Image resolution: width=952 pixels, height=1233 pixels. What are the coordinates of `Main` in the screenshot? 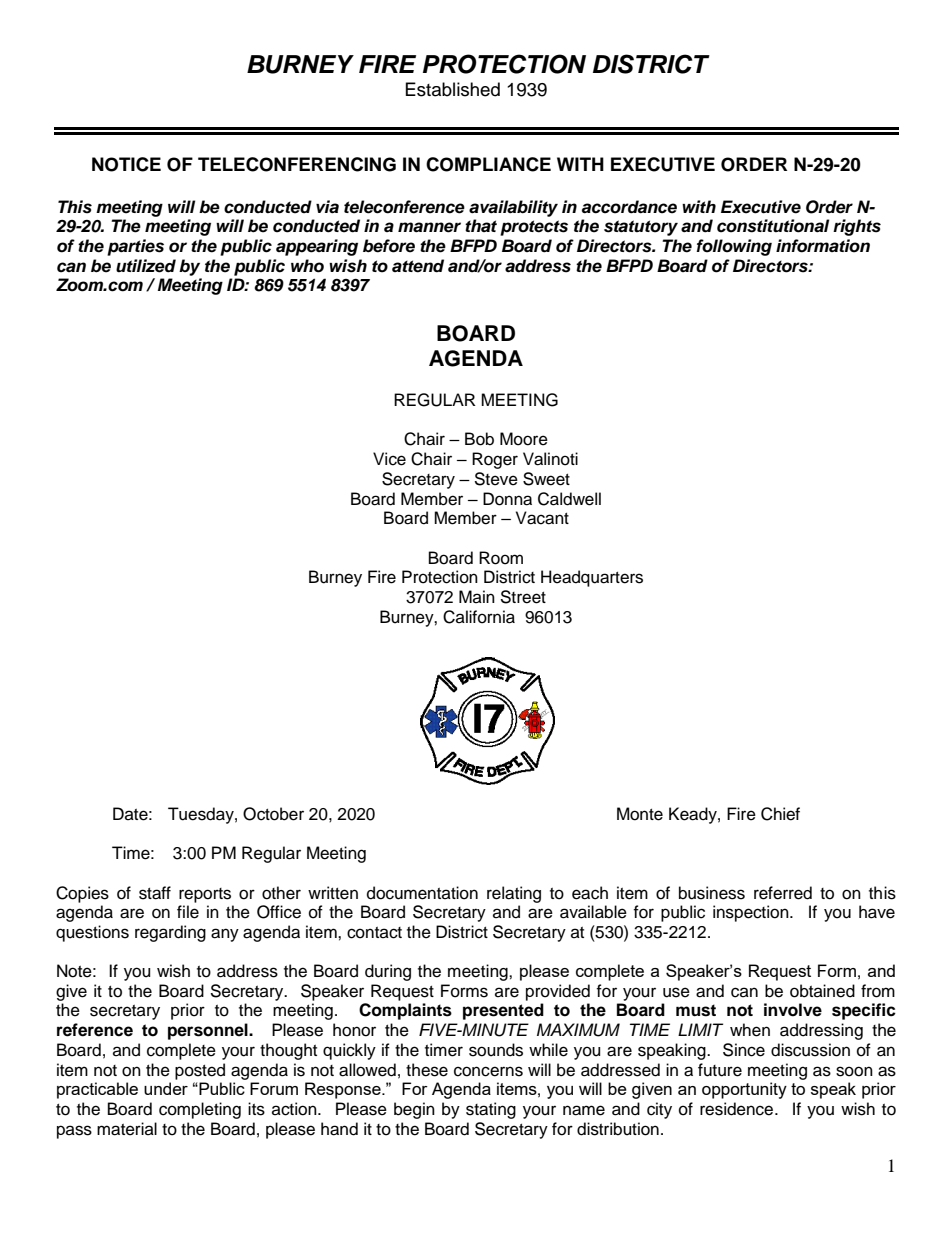 It's located at (477, 596).
